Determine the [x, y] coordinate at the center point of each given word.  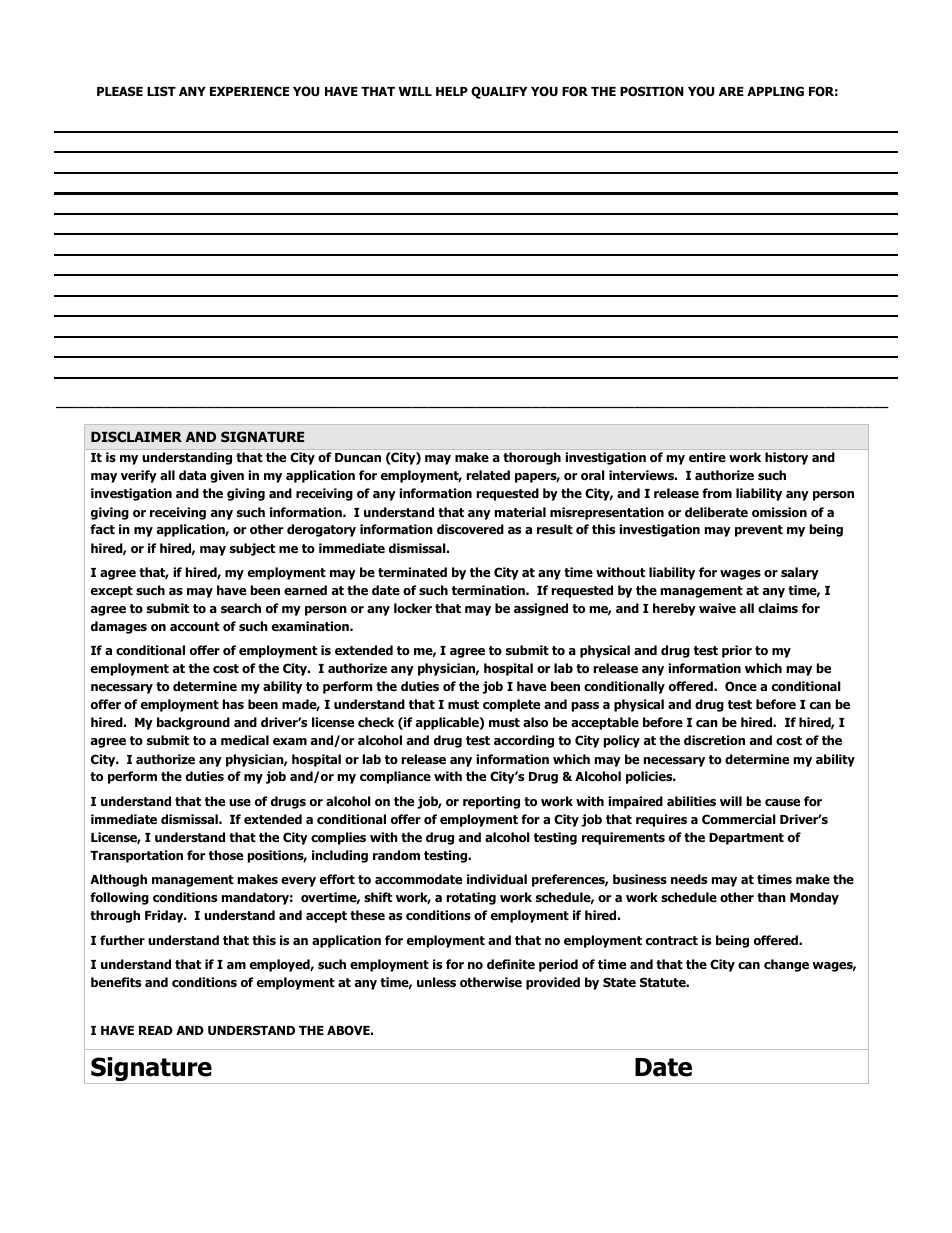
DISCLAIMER [136, 436]
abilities [691, 801]
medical [245, 740]
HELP [452, 91]
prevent [759, 531]
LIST [161, 91]
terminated [412, 572]
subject [252, 549]
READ [156, 1030]
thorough [532, 458]
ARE [731, 91]
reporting [491, 802]
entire [707, 457]
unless [436, 982]
